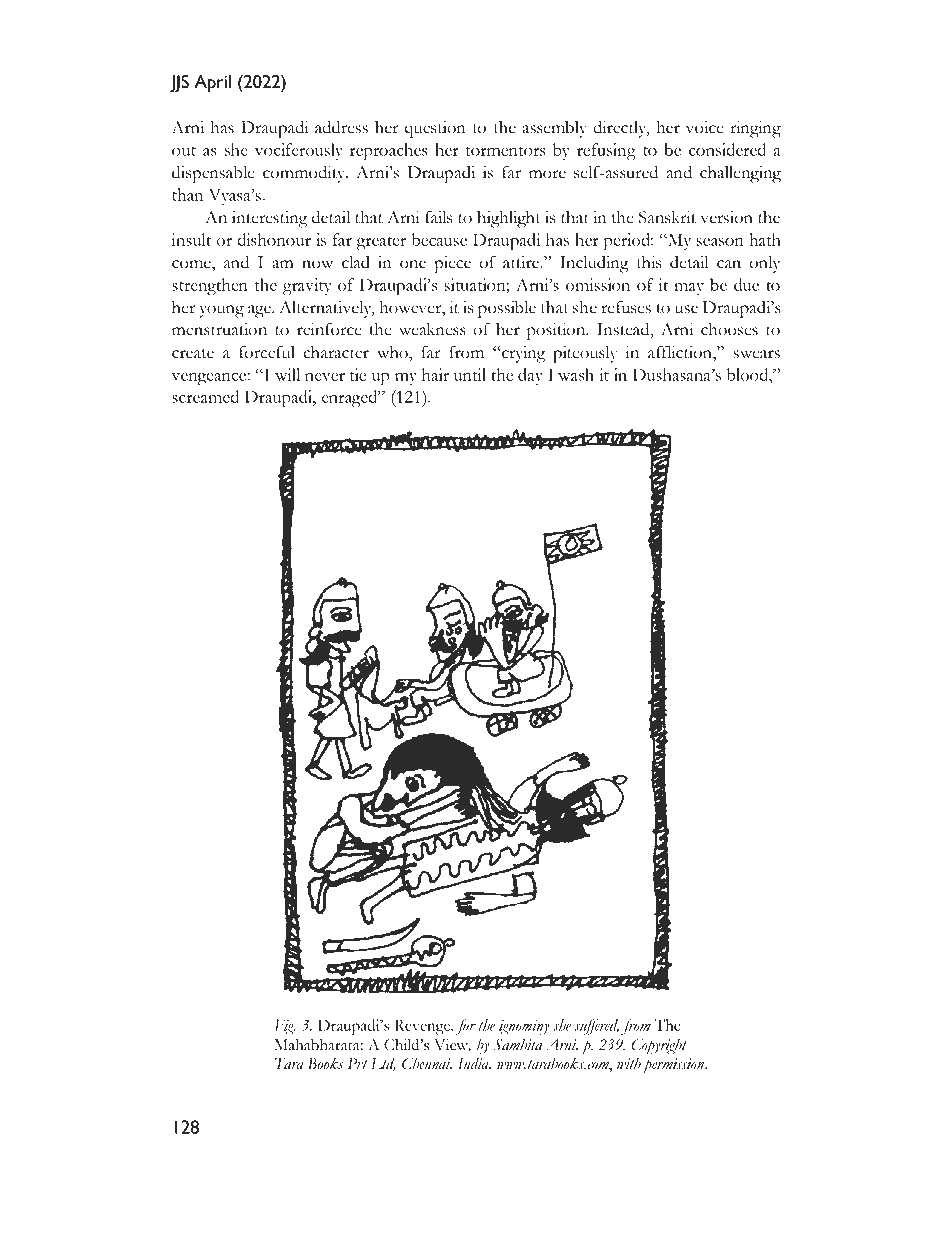  What do you see at coordinates (285, 1027) in the screenshot?
I see `Fig` at bounding box center [285, 1027].
